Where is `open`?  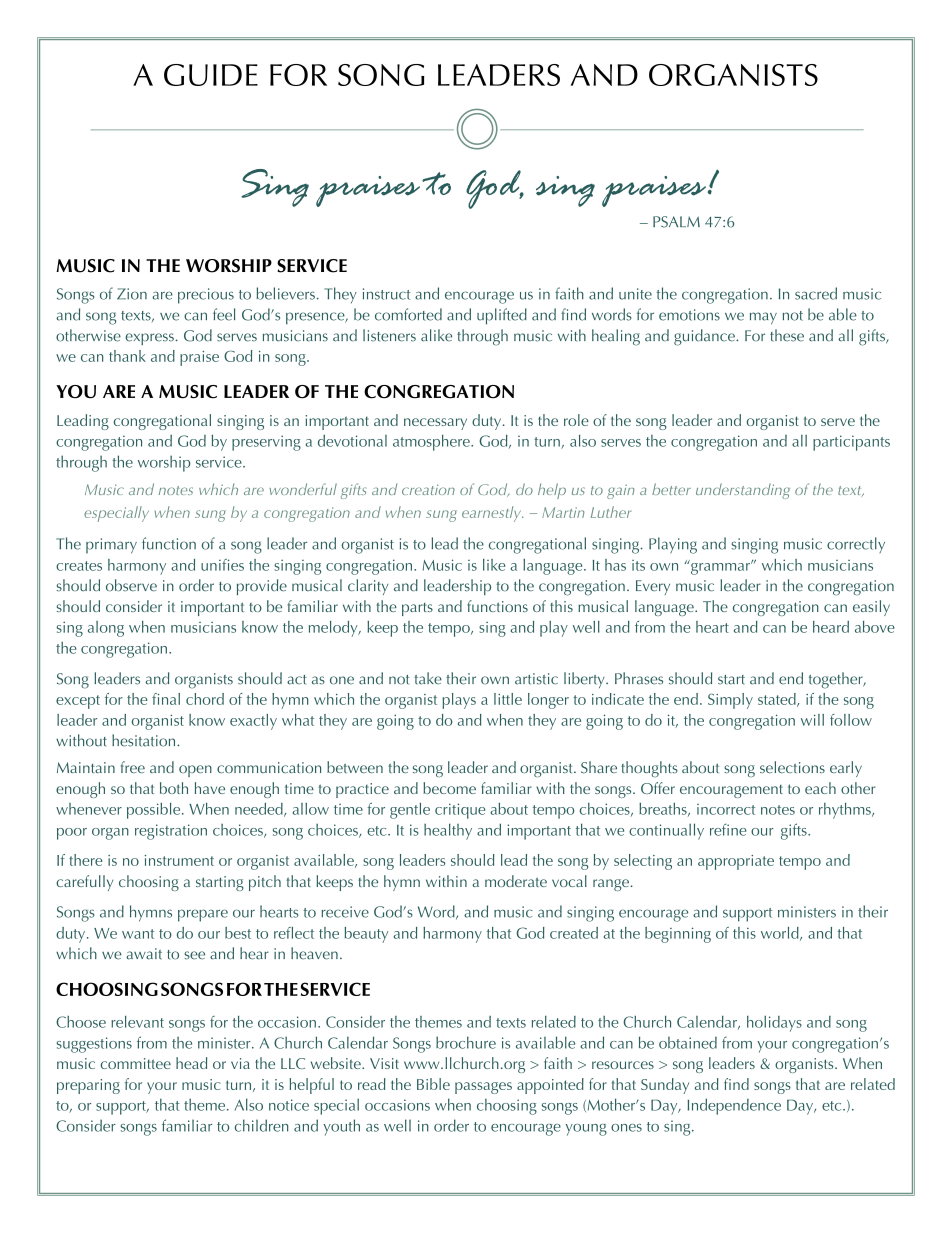 open is located at coordinates (195, 771).
